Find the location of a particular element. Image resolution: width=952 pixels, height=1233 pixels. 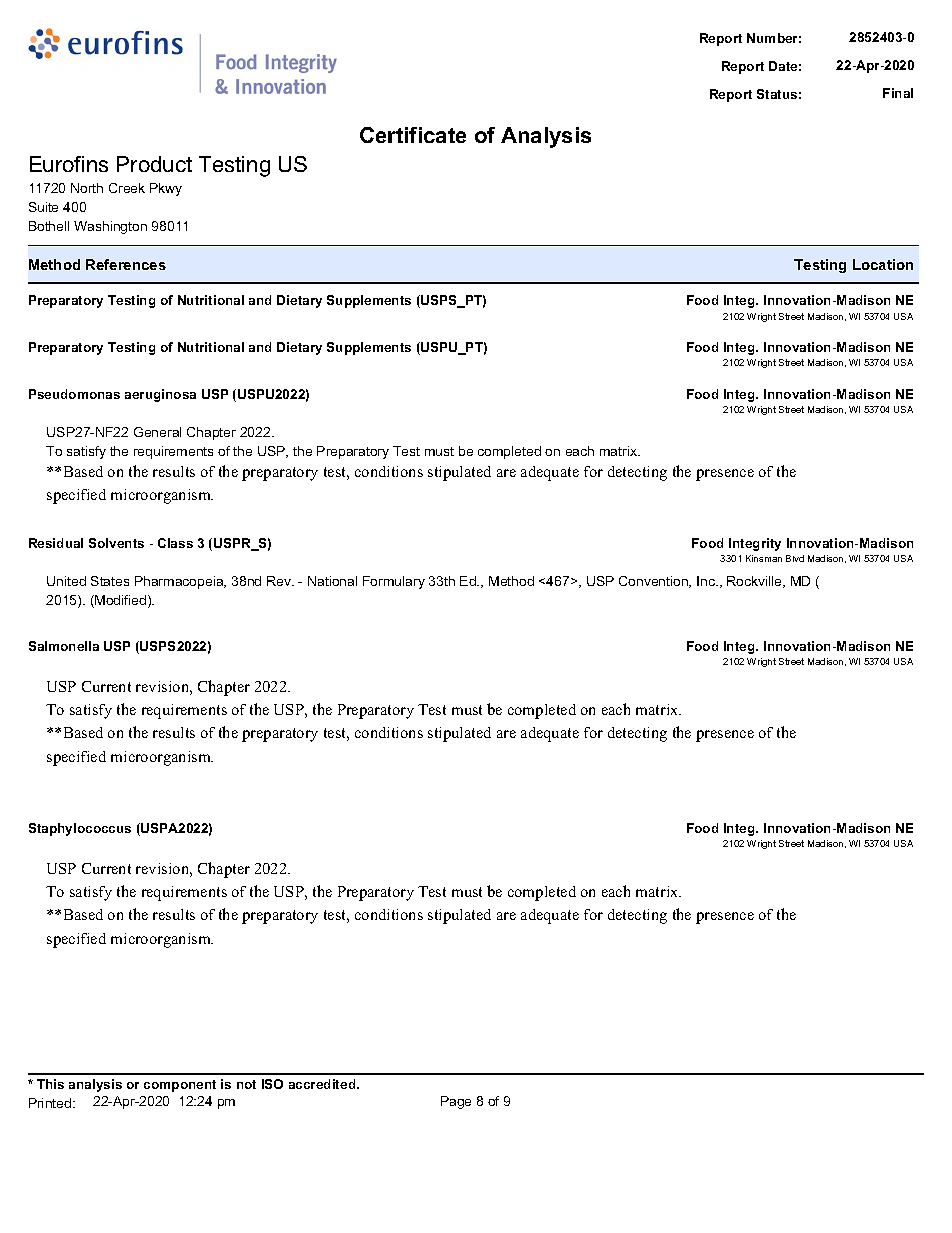

Final is located at coordinates (898, 93).
